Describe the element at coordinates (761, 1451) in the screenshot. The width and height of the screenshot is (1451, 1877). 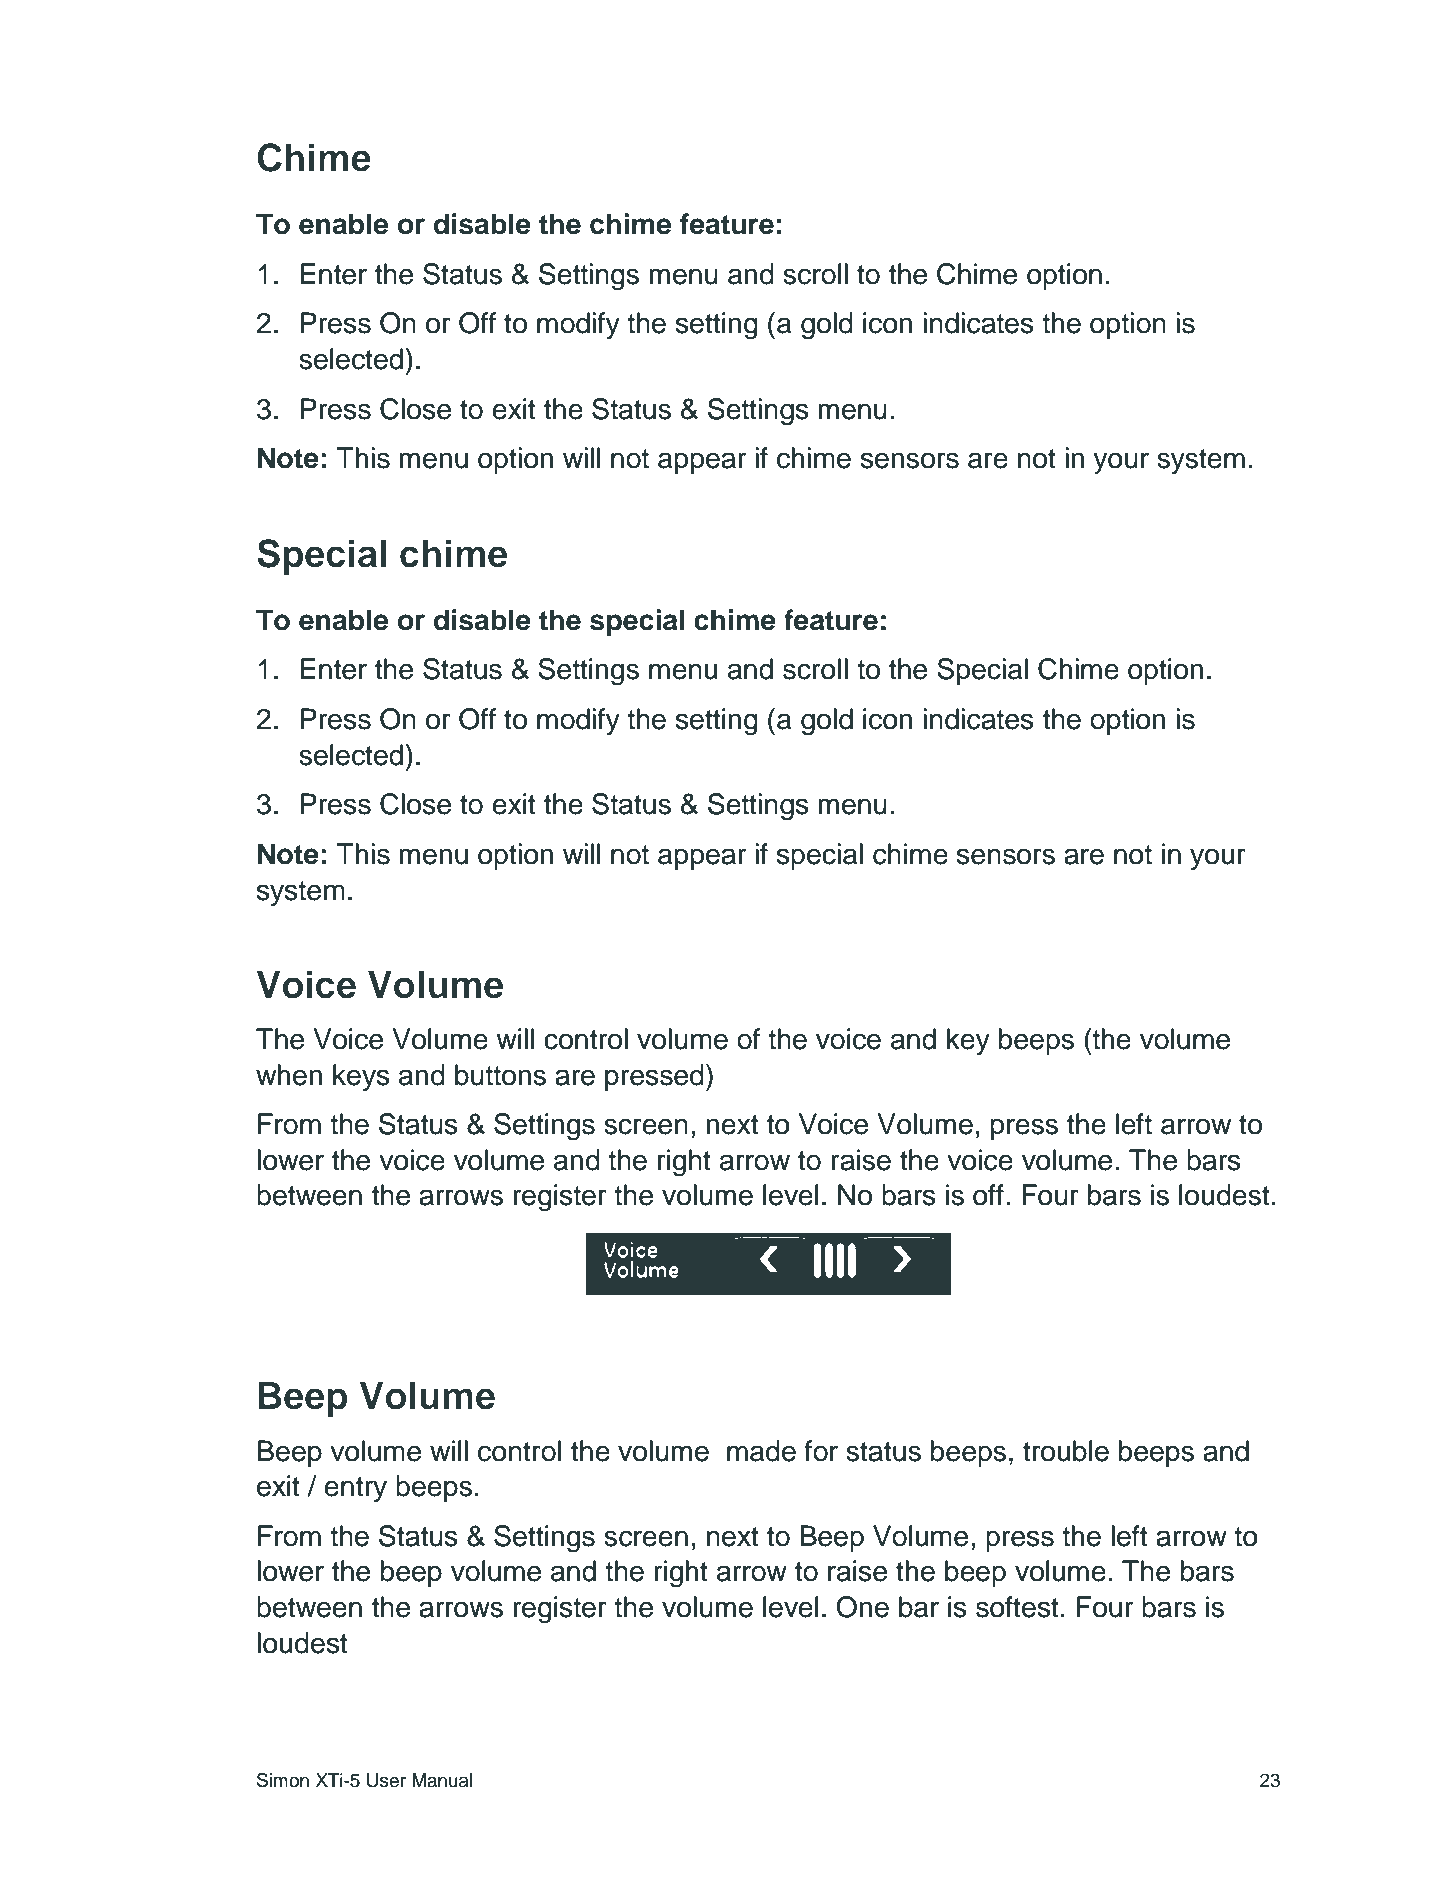
I see `made` at that location.
